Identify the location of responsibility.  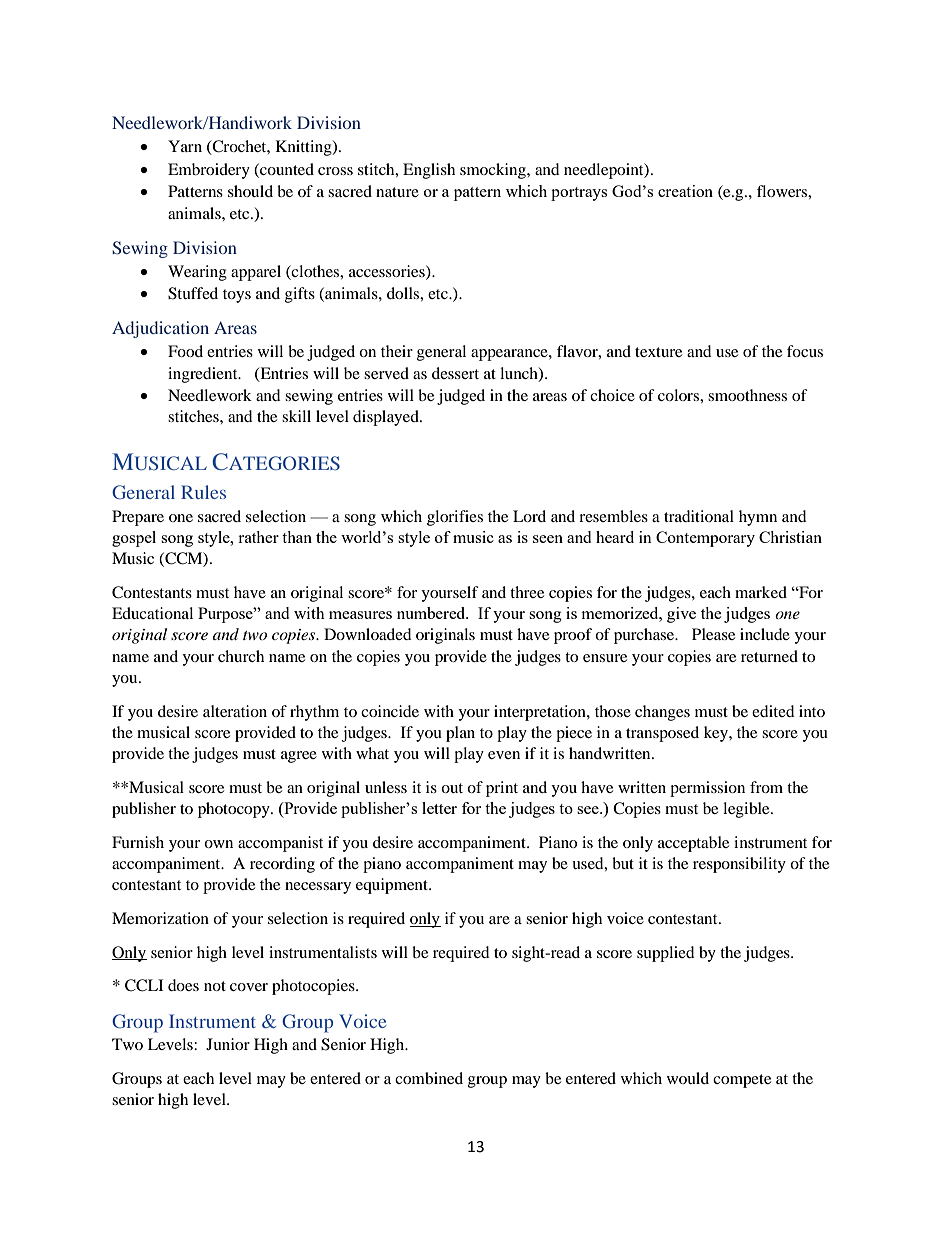
(739, 865).
